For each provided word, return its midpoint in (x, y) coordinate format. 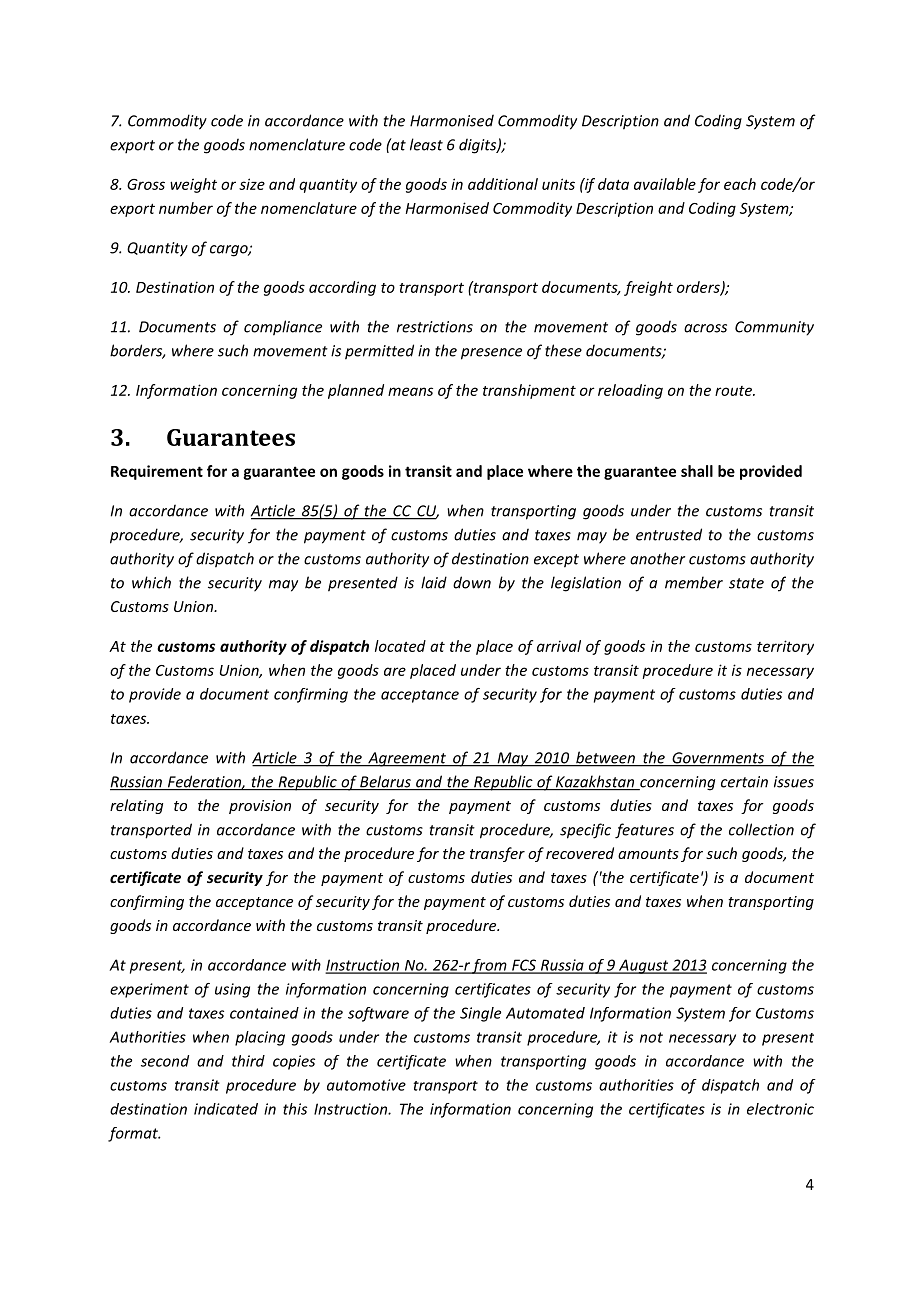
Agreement (407, 759)
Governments (718, 759)
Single (480, 1014)
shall (697, 471)
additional (503, 184)
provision (260, 807)
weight (193, 185)
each (740, 184)
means (410, 391)
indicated (226, 1109)
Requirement (157, 472)
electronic (780, 1109)
